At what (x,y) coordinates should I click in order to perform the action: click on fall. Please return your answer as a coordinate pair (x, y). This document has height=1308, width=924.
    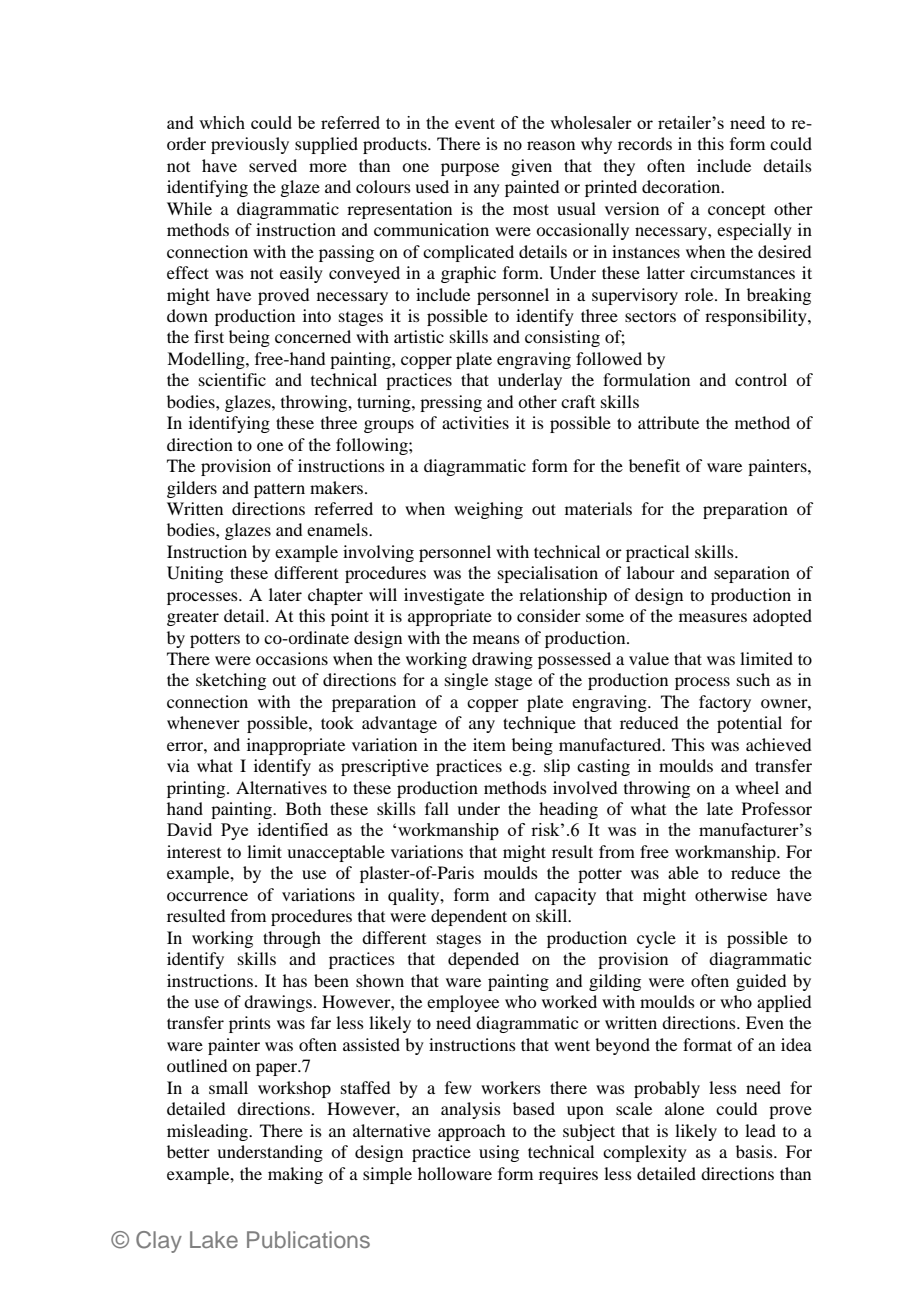
    Looking at the image, I should click on (437, 808).
